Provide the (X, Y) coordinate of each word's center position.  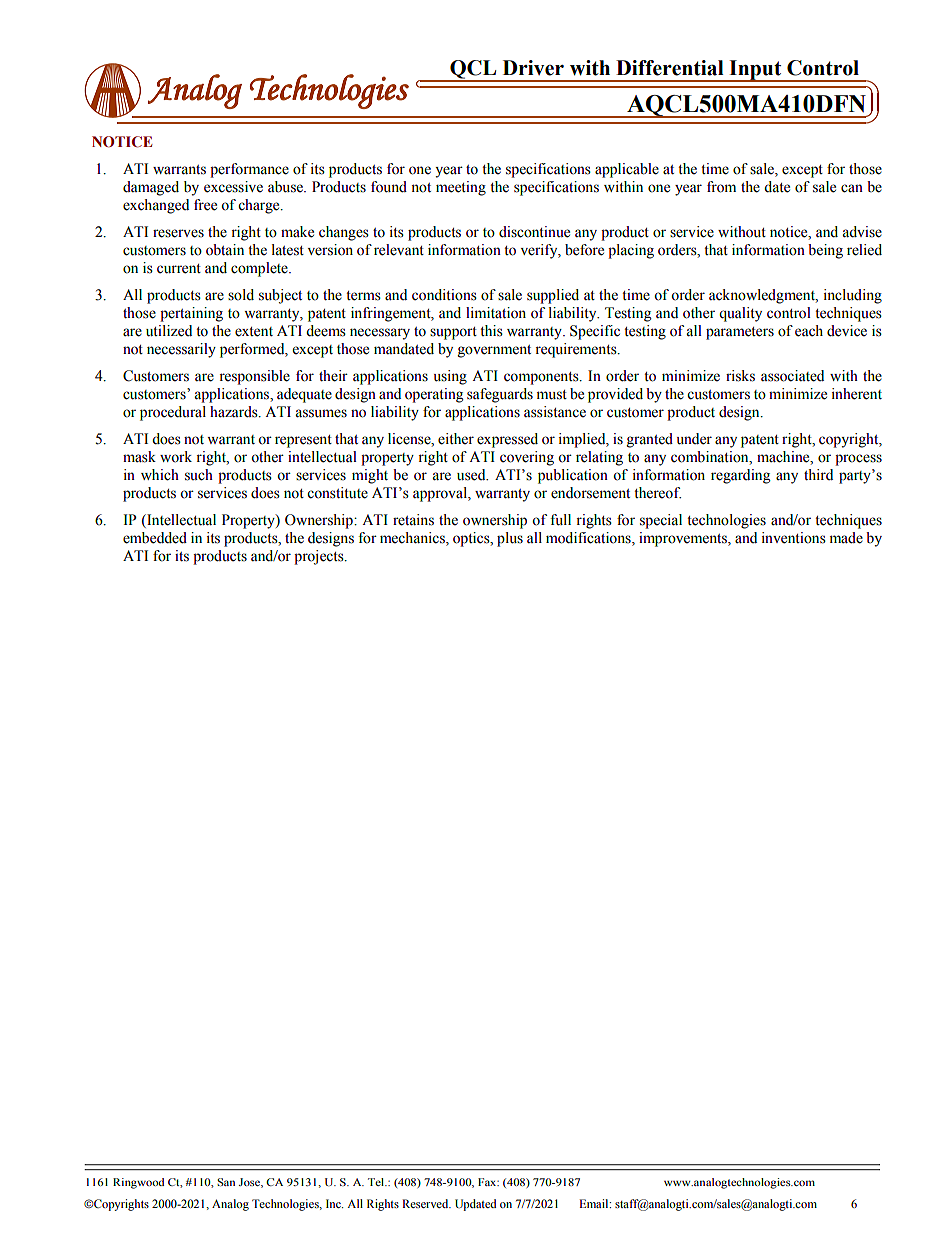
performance (249, 170)
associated (792, 376)
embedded (155, 538)
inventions (794, 538)
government (494, 351)
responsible (254, 377)
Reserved (426, 1203)
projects (320, 557)
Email (595, 1203)
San (226, 1182)
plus (510, 539)
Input (755, 71)
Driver (533, 68)
